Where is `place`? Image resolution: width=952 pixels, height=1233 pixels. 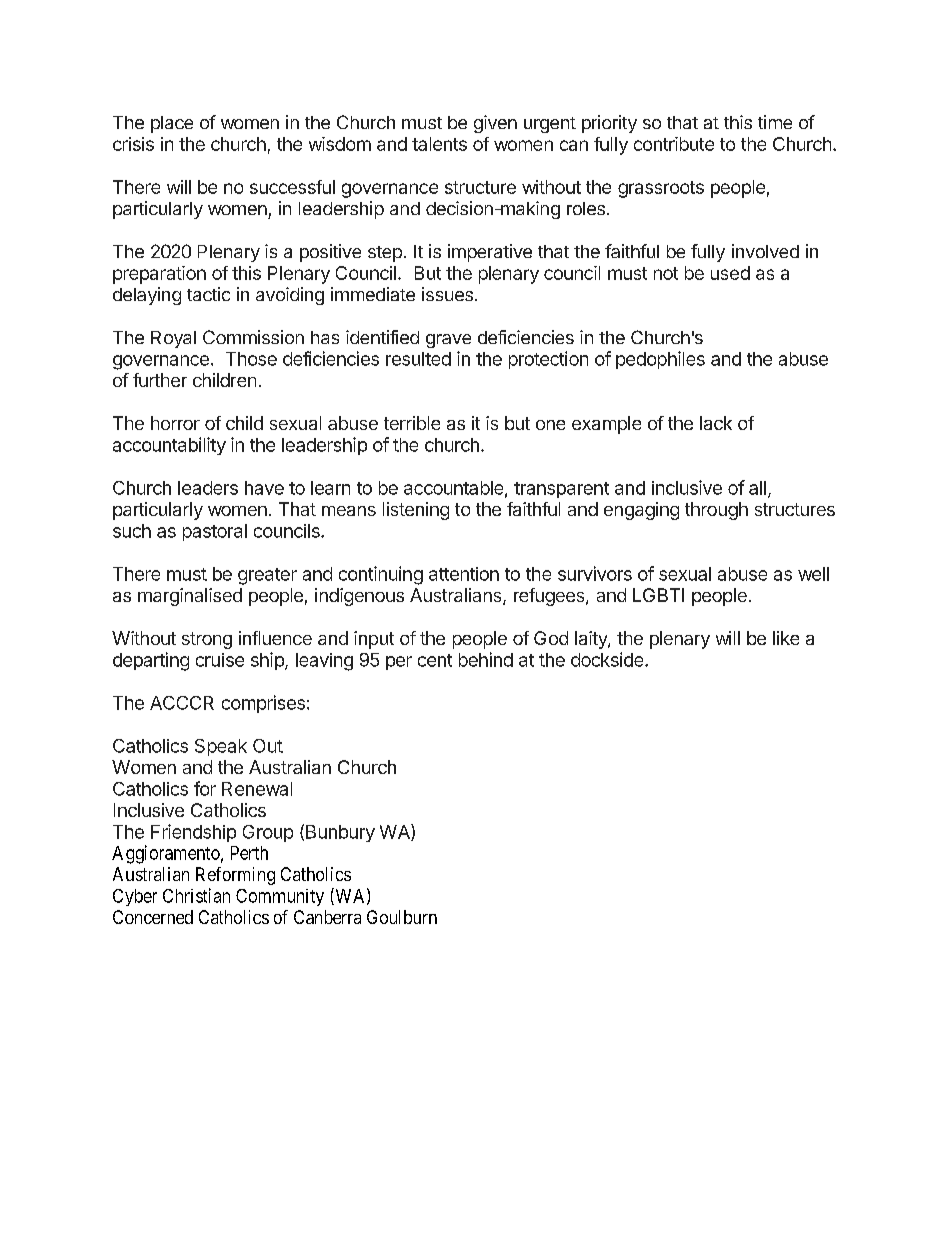 place is located at coordinates (172, 124).
